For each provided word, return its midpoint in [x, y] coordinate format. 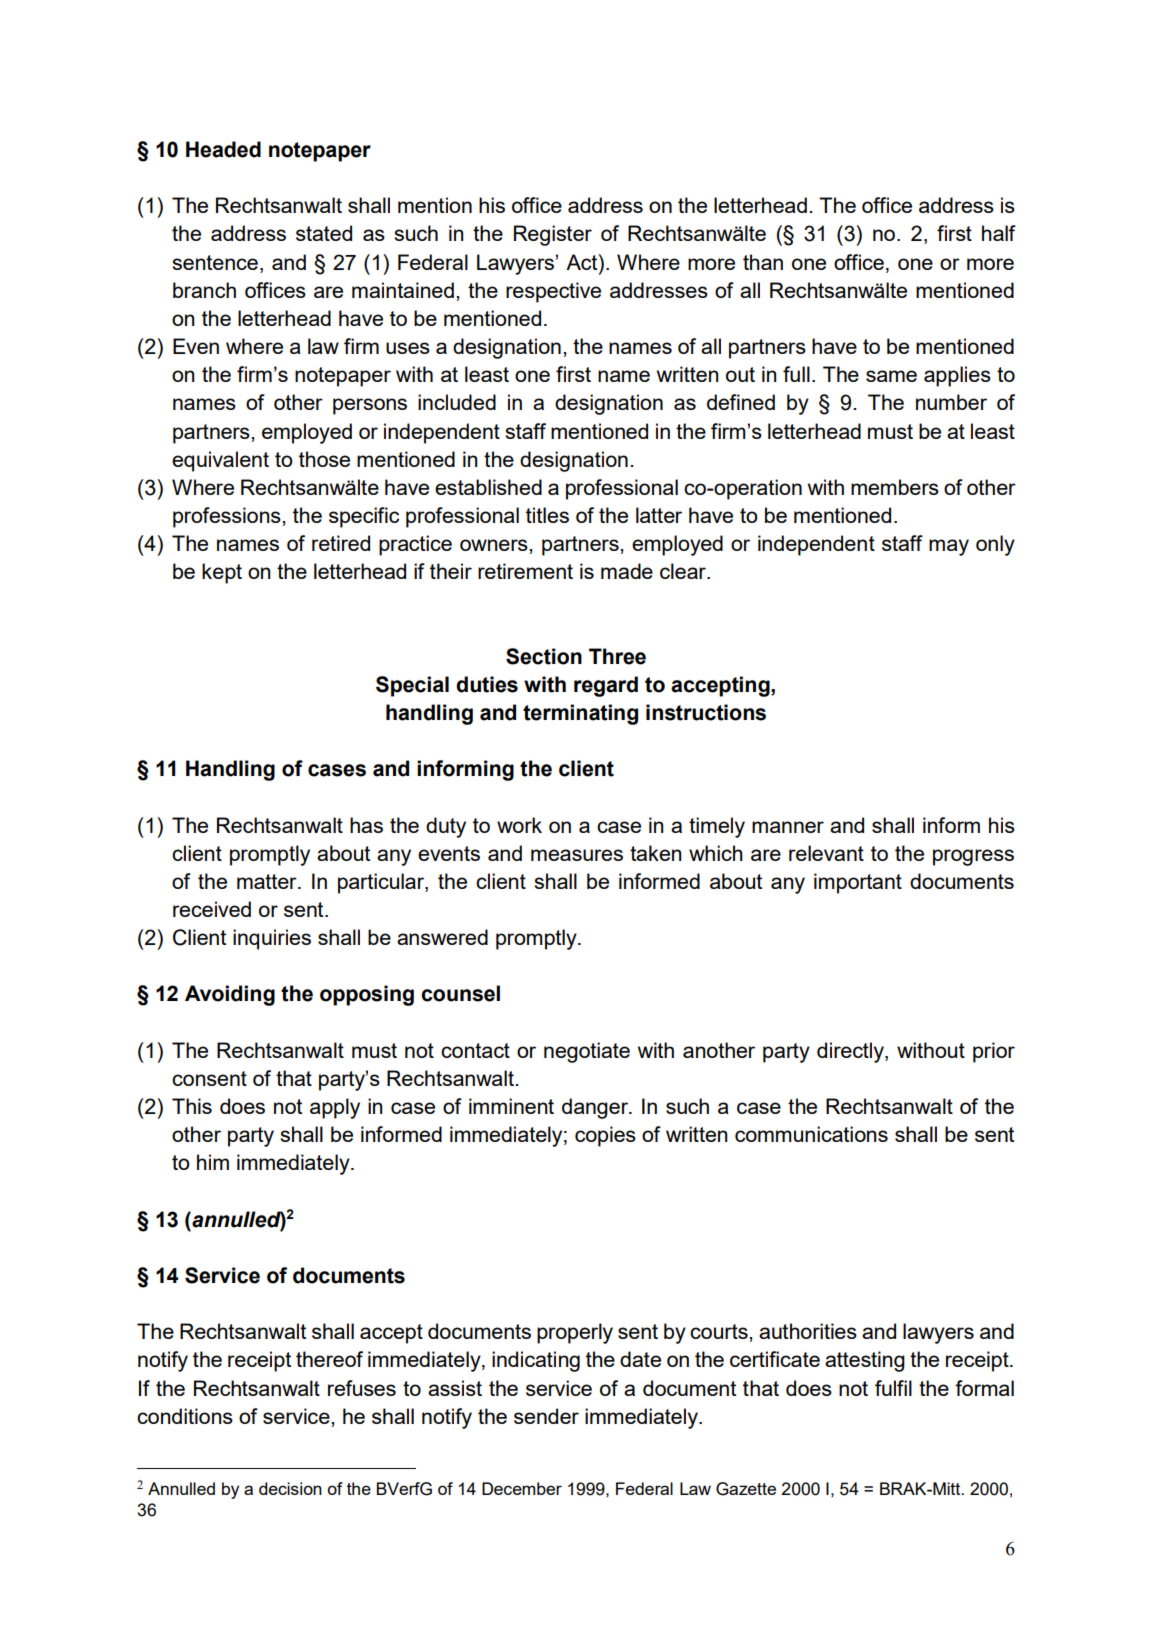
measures [577, 855]
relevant [826, 853]
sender [546, 1416]
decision [290, 1488]
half [999, 233]
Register [553, 235]
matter [268, 881]
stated [324, 233]
